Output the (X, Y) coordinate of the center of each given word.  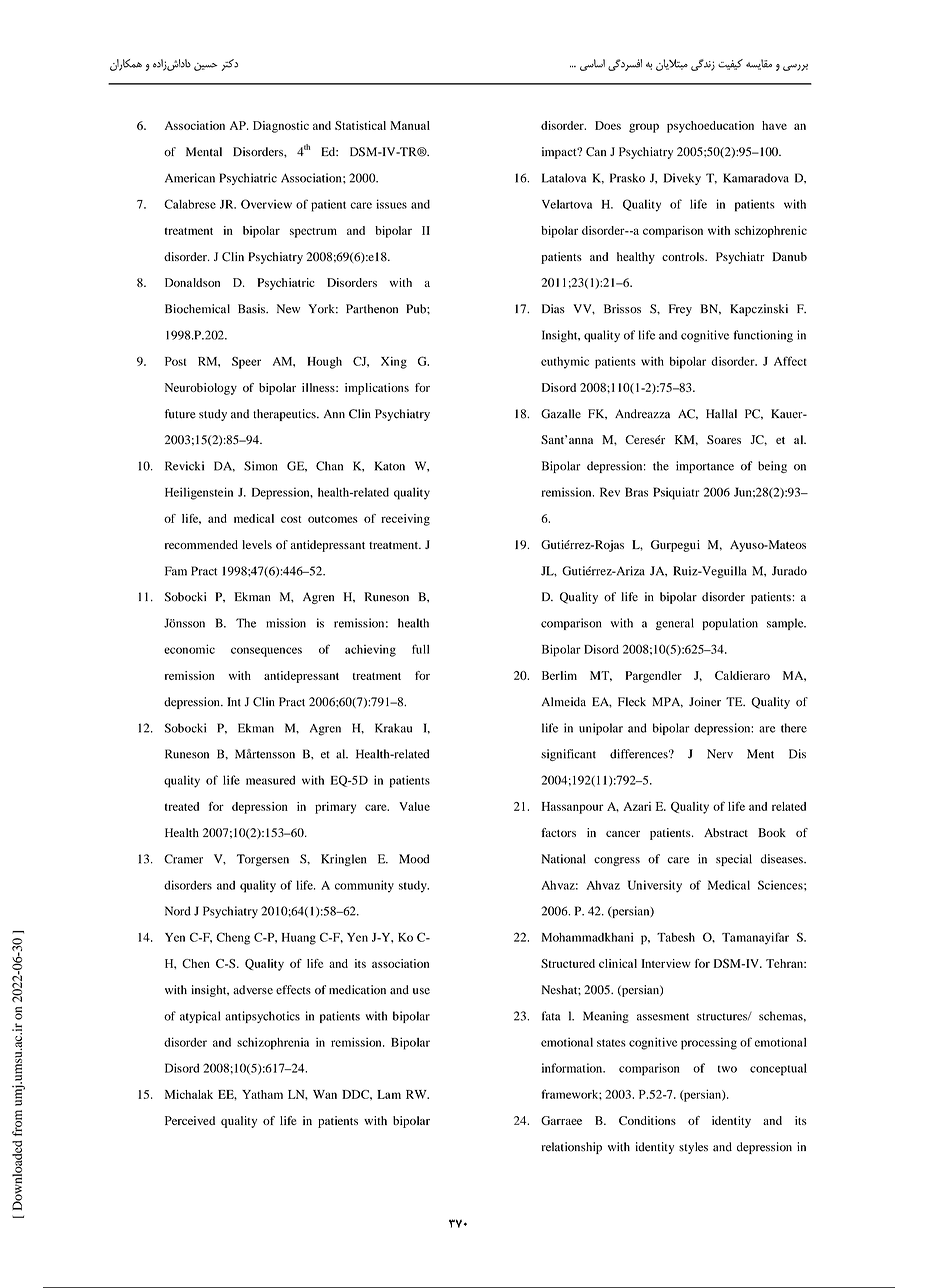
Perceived (190, 1120)
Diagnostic (281, 127)
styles (693, 1148)
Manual (410, 125)
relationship (572, 1148)
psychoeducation (710, 127)
